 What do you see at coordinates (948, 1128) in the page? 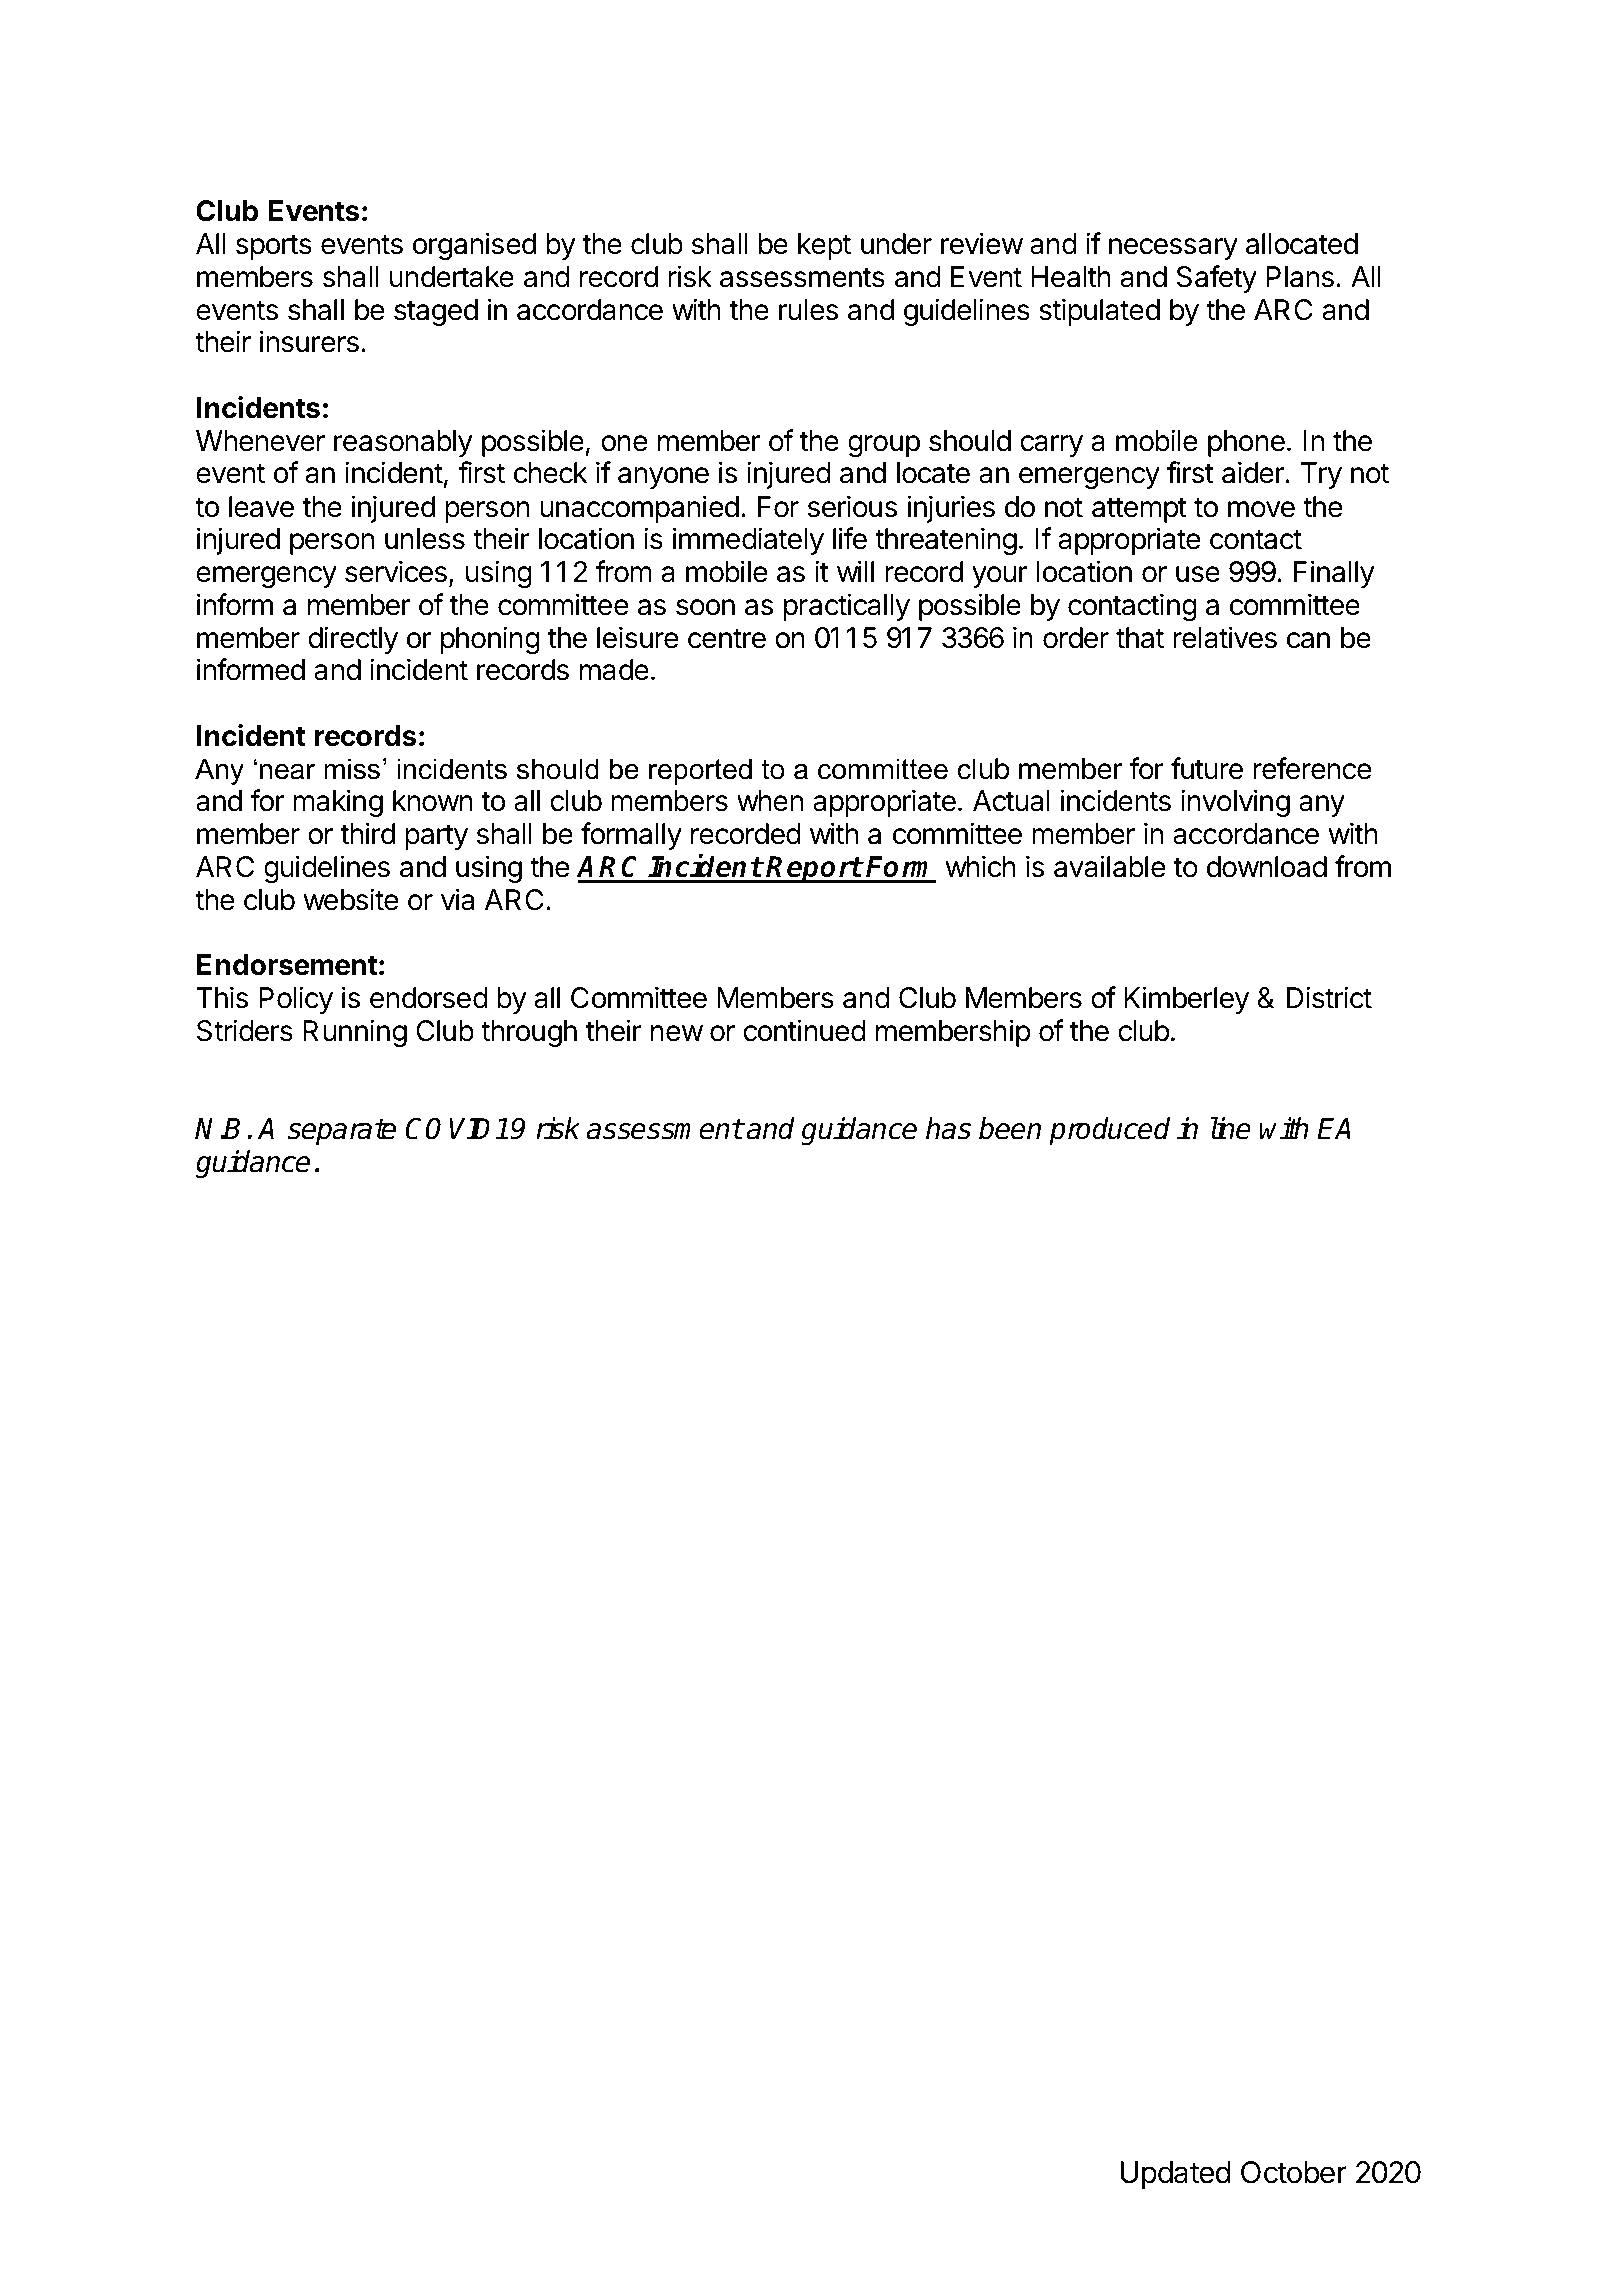
I see `has` at bounding box center [948, 1128].
